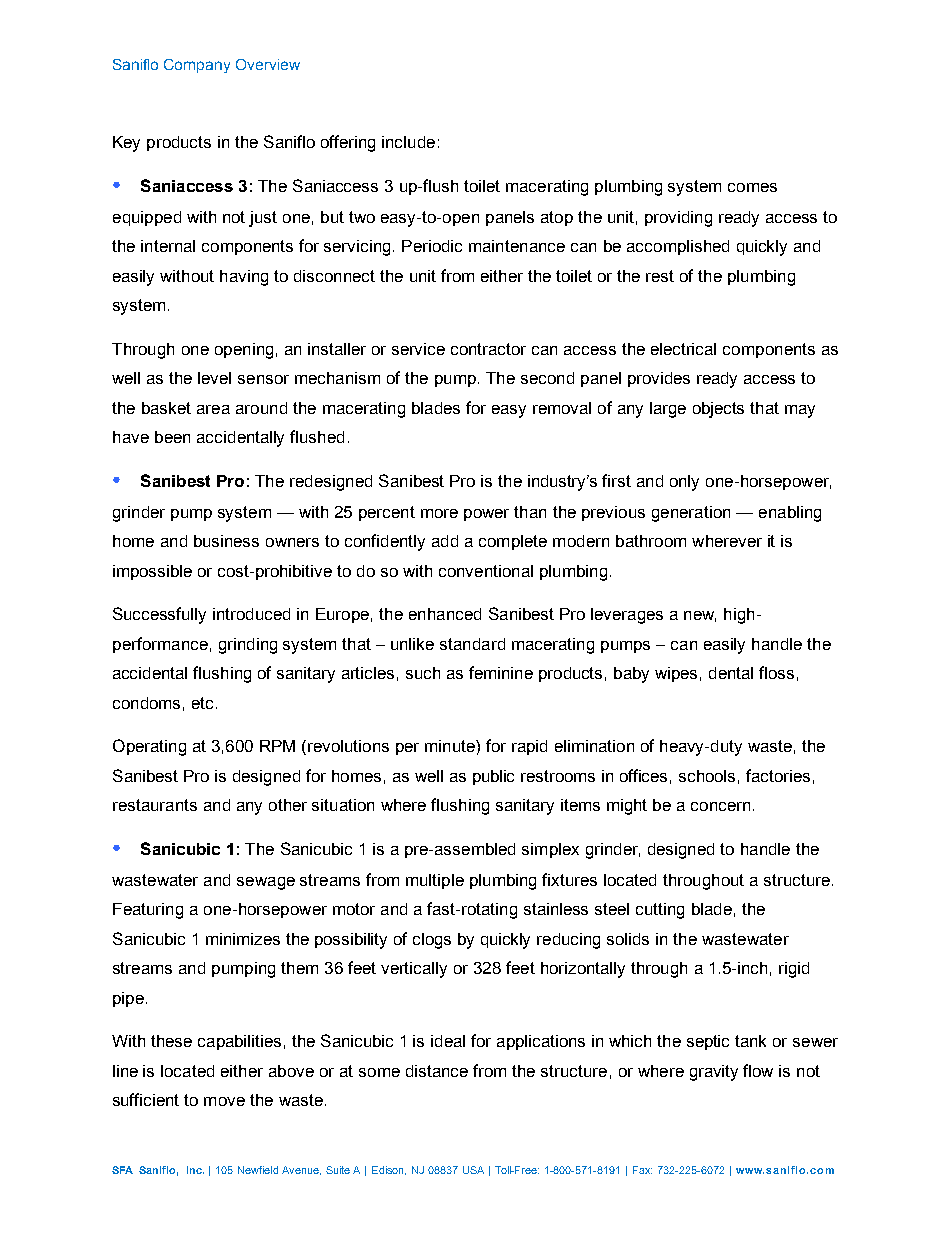 Image resolution: width=952 pixels, height=1233 pixels. What do you see at coordinates (172, 437) in the document?
I see `been` at bounding box center [172, 437].
